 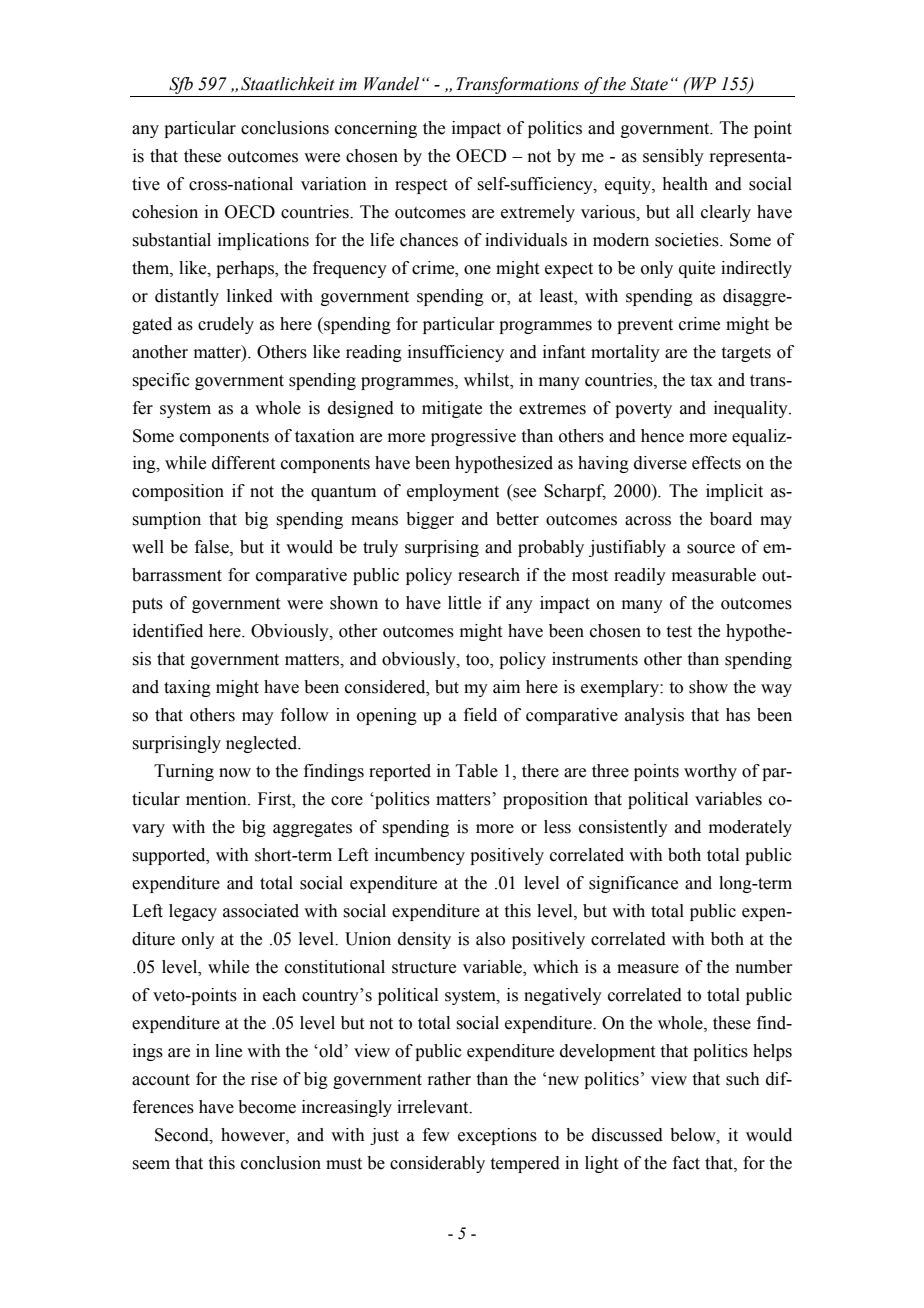 I want to click on test, so click(x=679, y=632).
